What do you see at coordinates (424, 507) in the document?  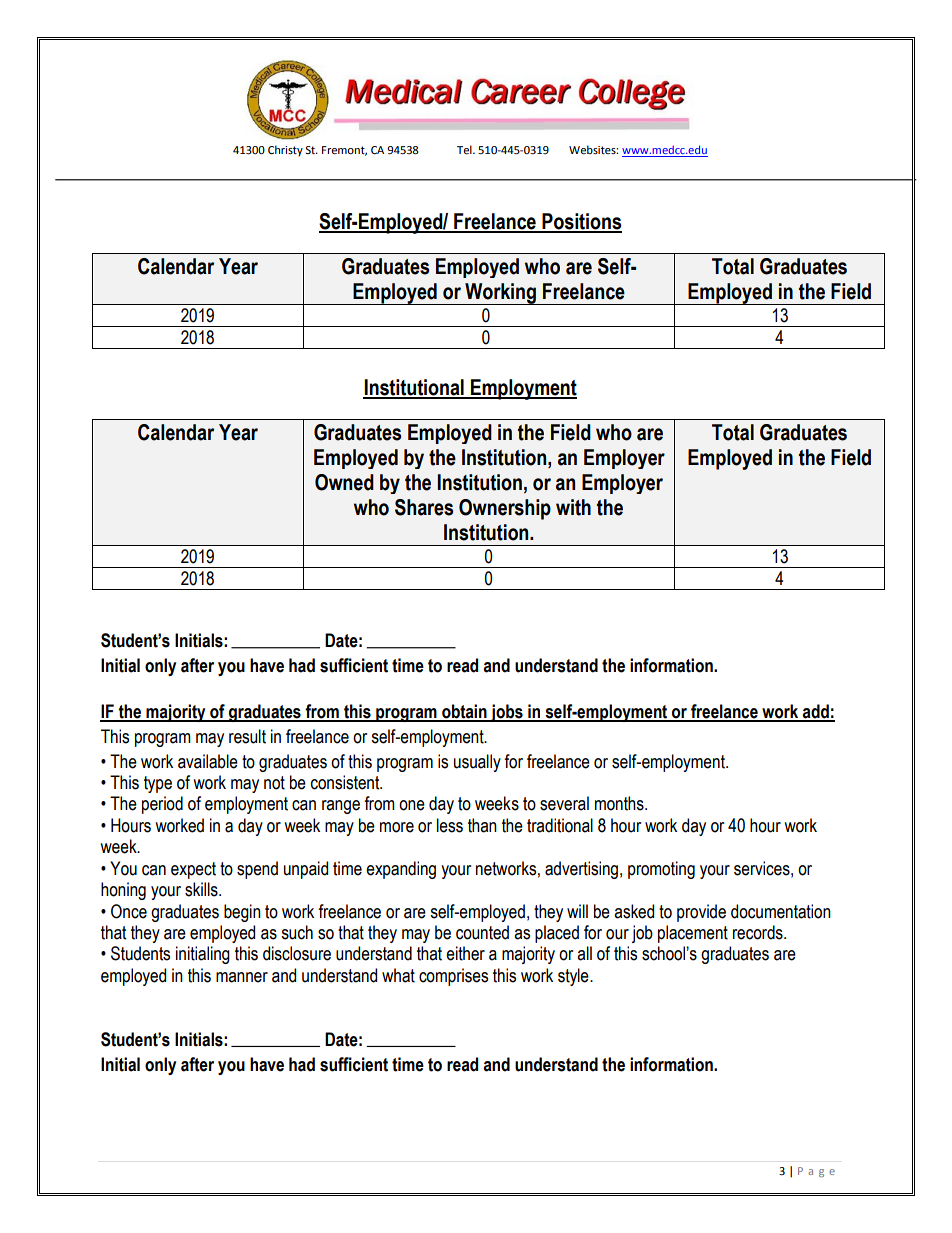 I see `Shares` at bounding box center [424, 507].
